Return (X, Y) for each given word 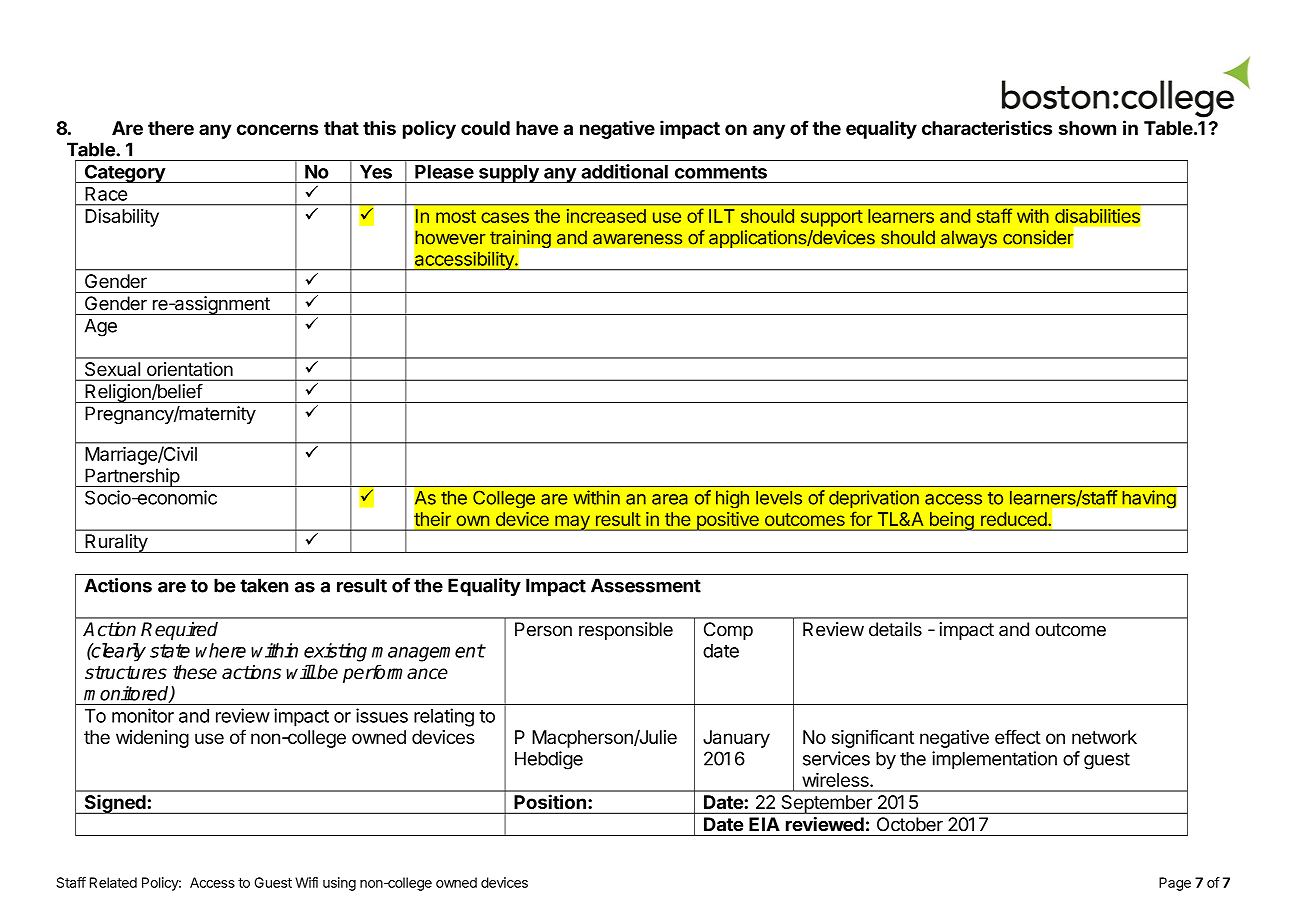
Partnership (132, 477)
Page (1175, 884)
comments (721, 172)
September (826, 804)
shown (1087, 128)
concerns (277, 129)
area (670, 499)
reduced (1014, 519)
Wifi (306, 882)
